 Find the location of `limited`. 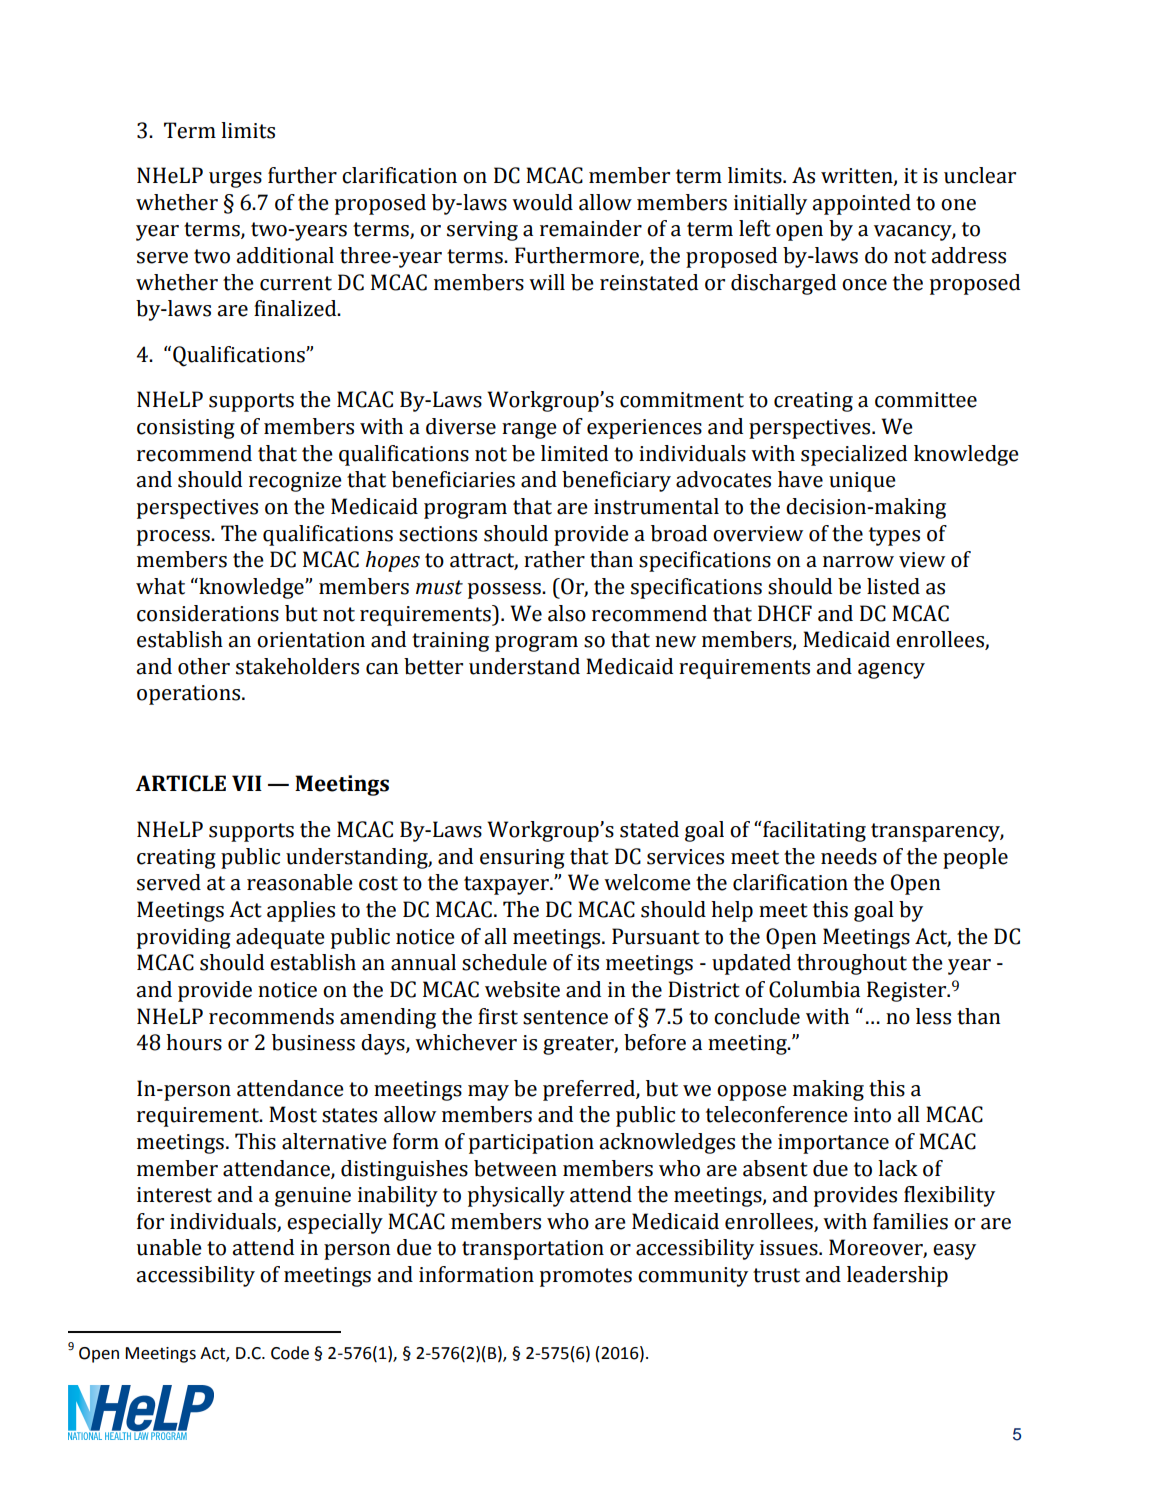

limited is located at coordinates (574, 453).
